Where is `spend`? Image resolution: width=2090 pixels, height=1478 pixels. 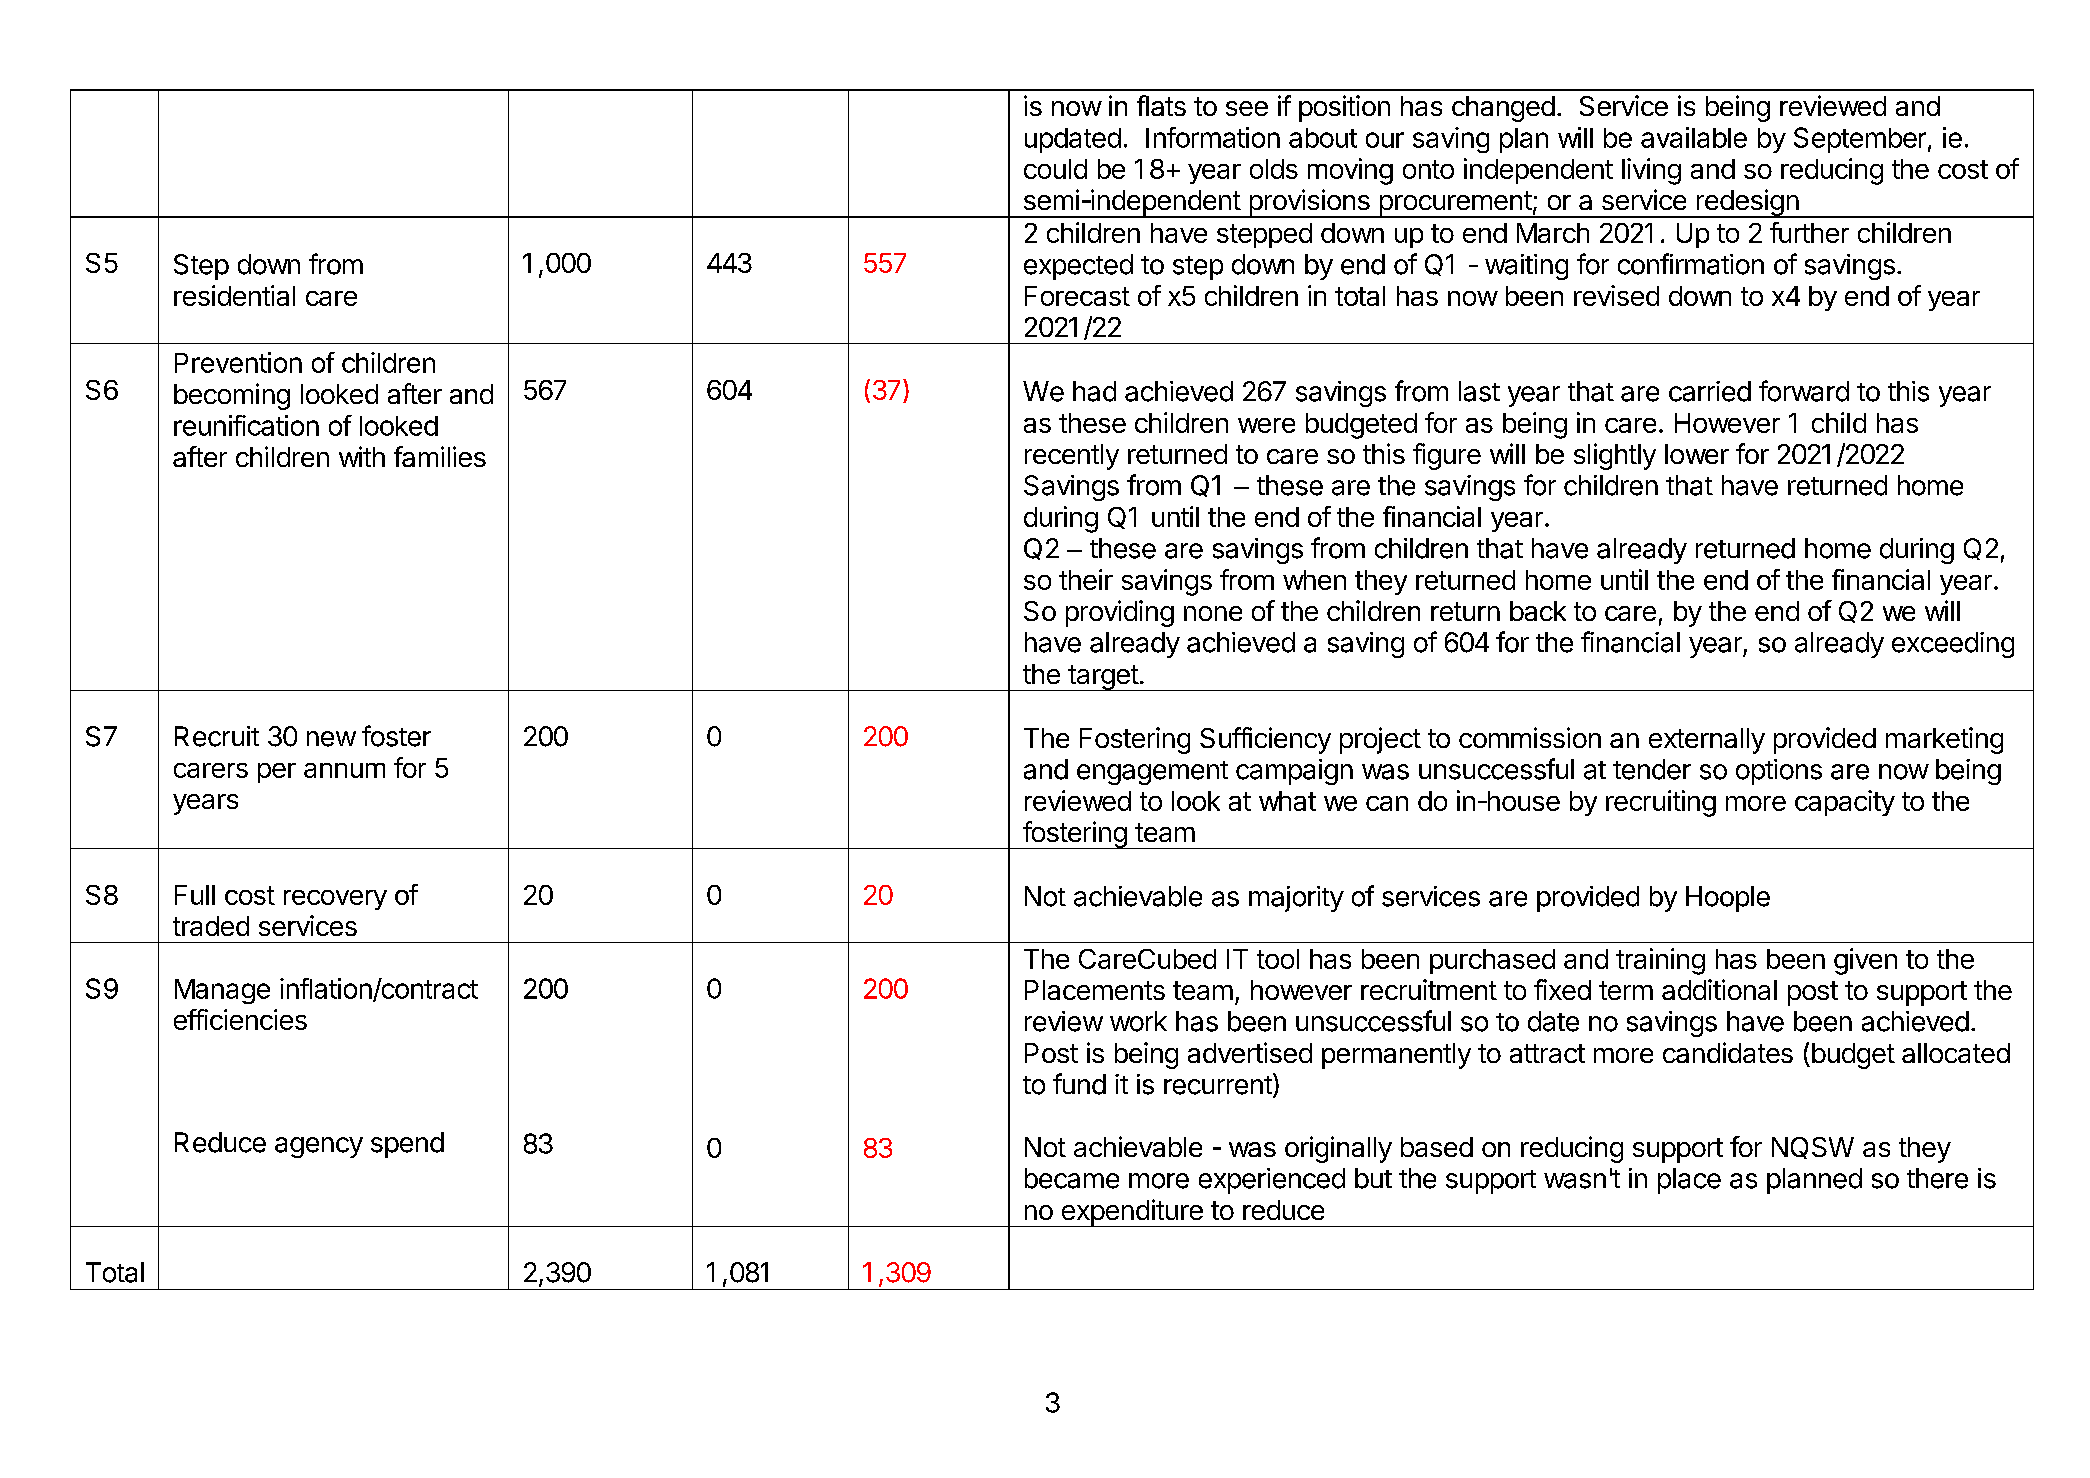 spend is located at coordinates (407, 1145).
